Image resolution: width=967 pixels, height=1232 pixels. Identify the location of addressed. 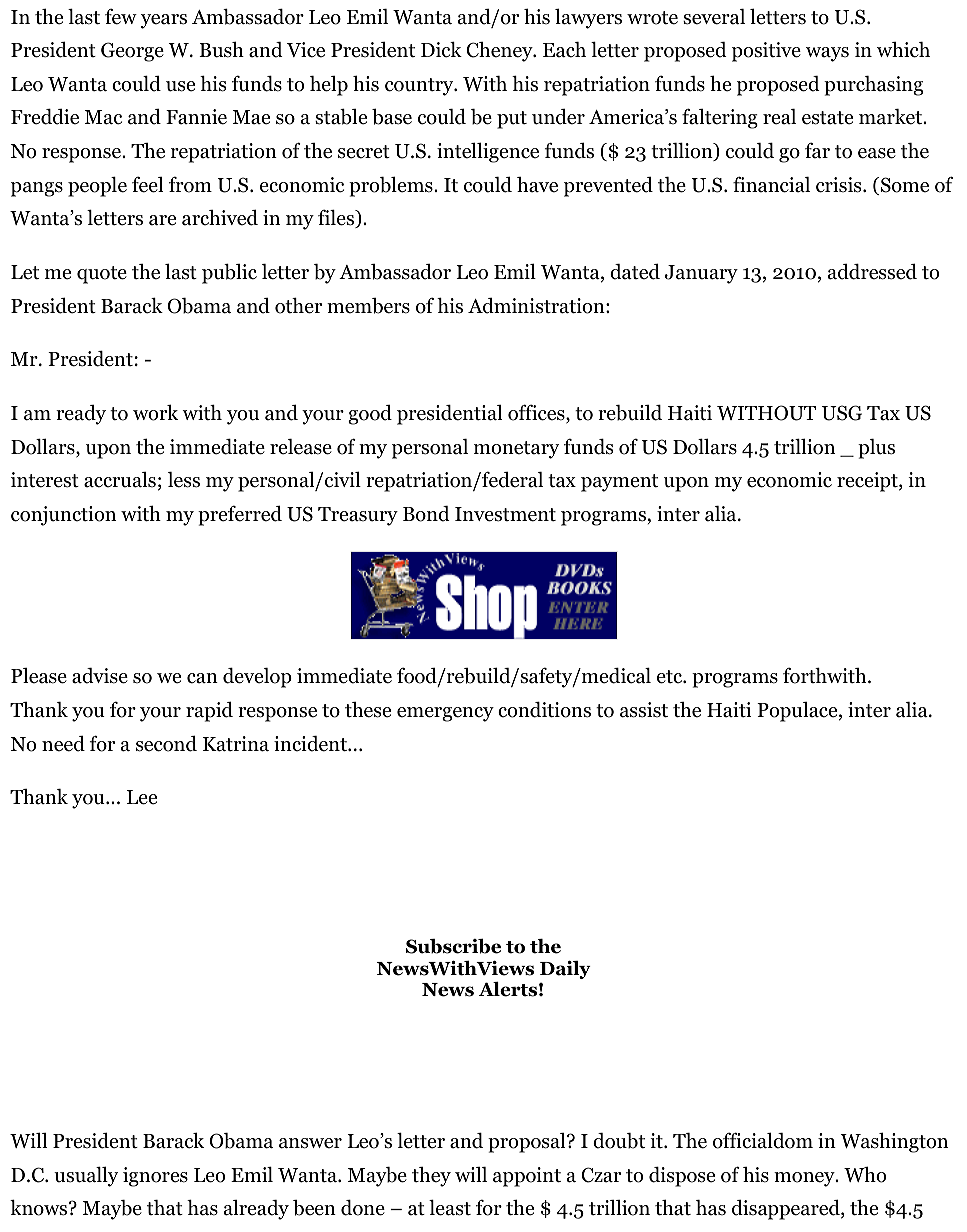
(872, 271).
